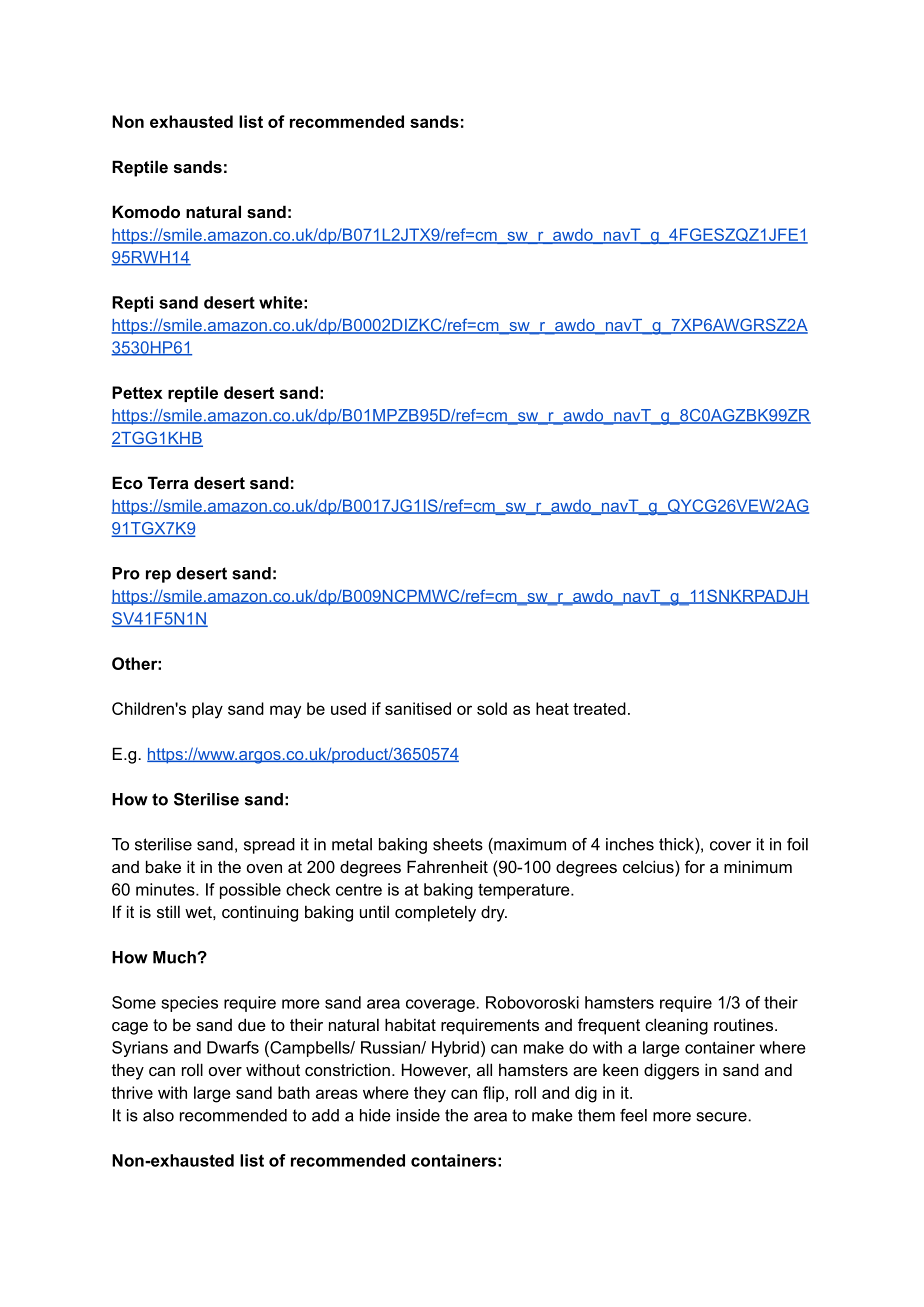 The image size is (924, 1307). I want to click on for, so click(695, 866).
